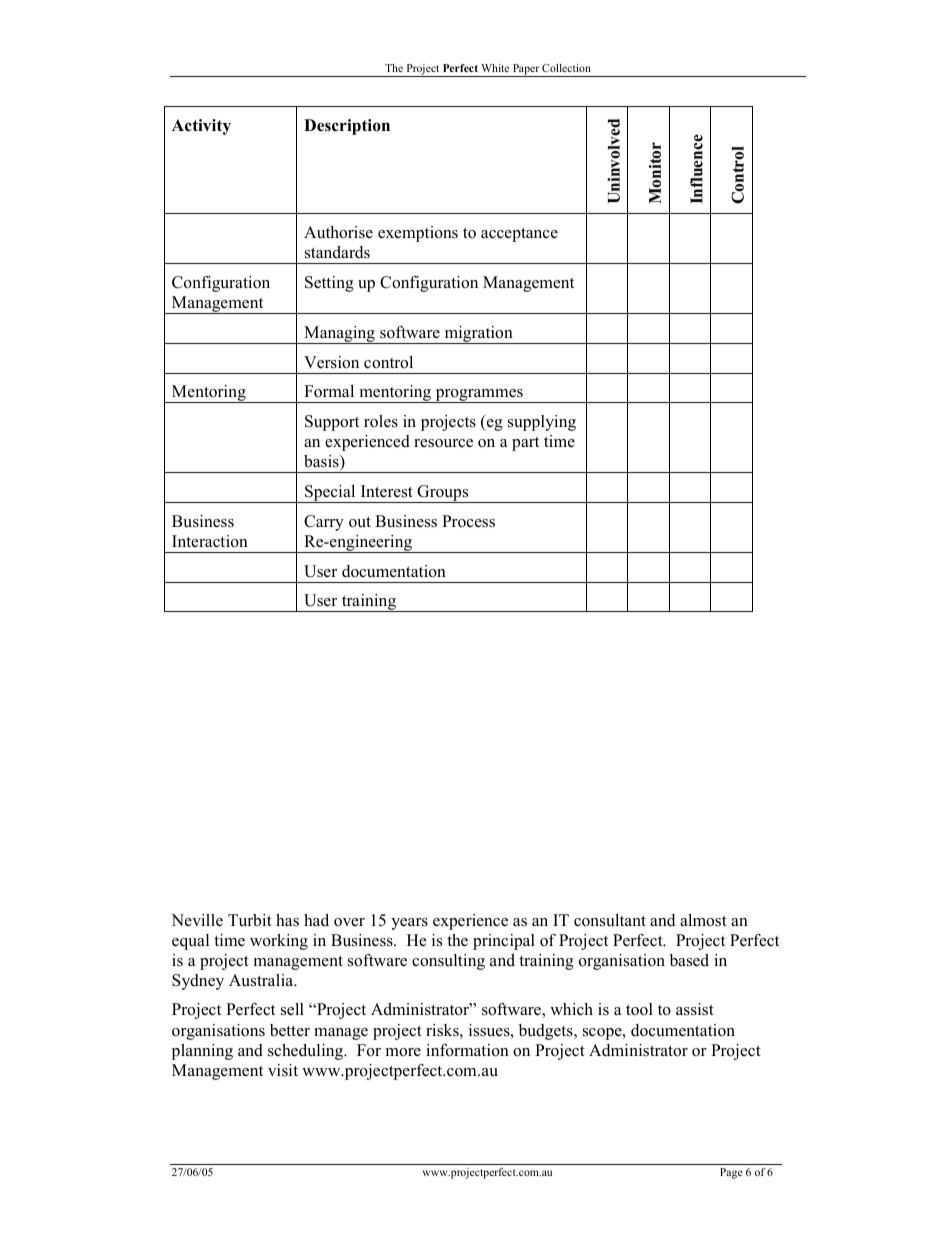 The height and width of the screenshot is (1233, 952). I want to click on information, so click(467, 1050).
